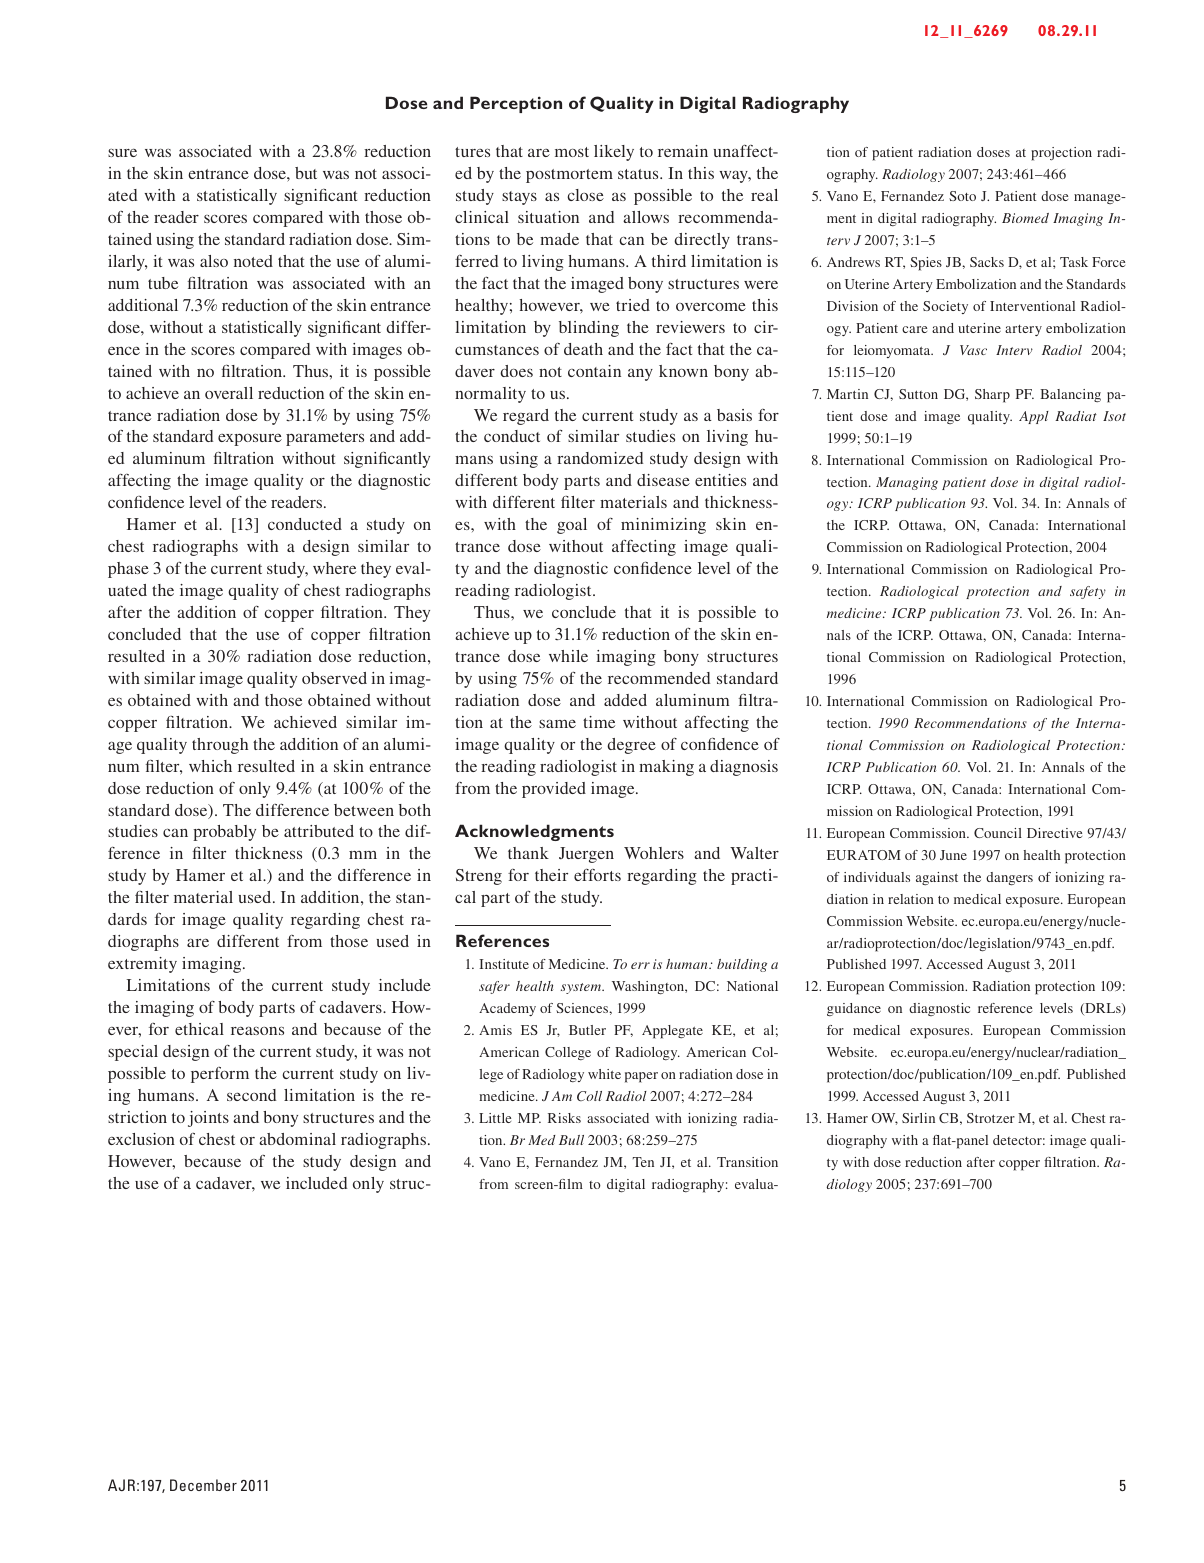  What do you see at coordinates (208, 1119) in the document?
I see `joints` at bounding box center [208, 1119].
